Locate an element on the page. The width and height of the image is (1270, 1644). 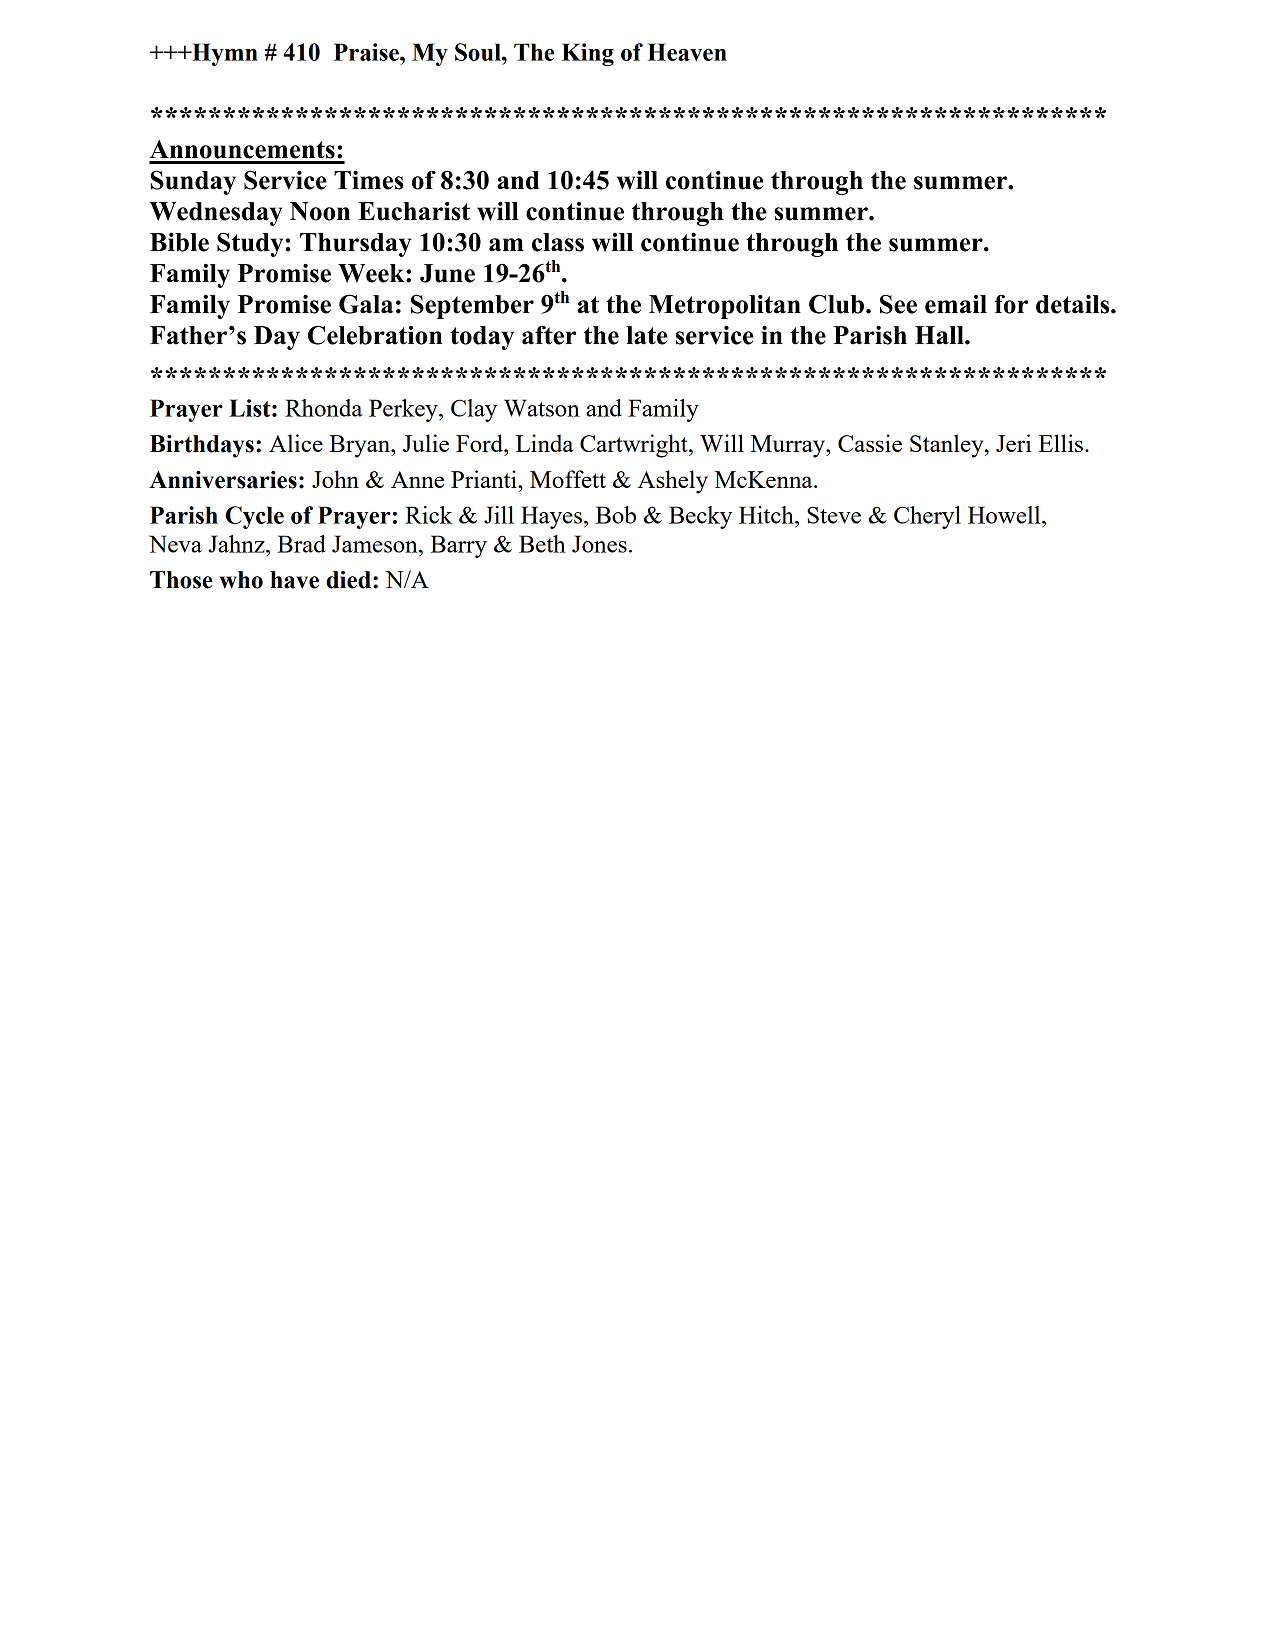
Hall is located at coordinates (940, 335).
